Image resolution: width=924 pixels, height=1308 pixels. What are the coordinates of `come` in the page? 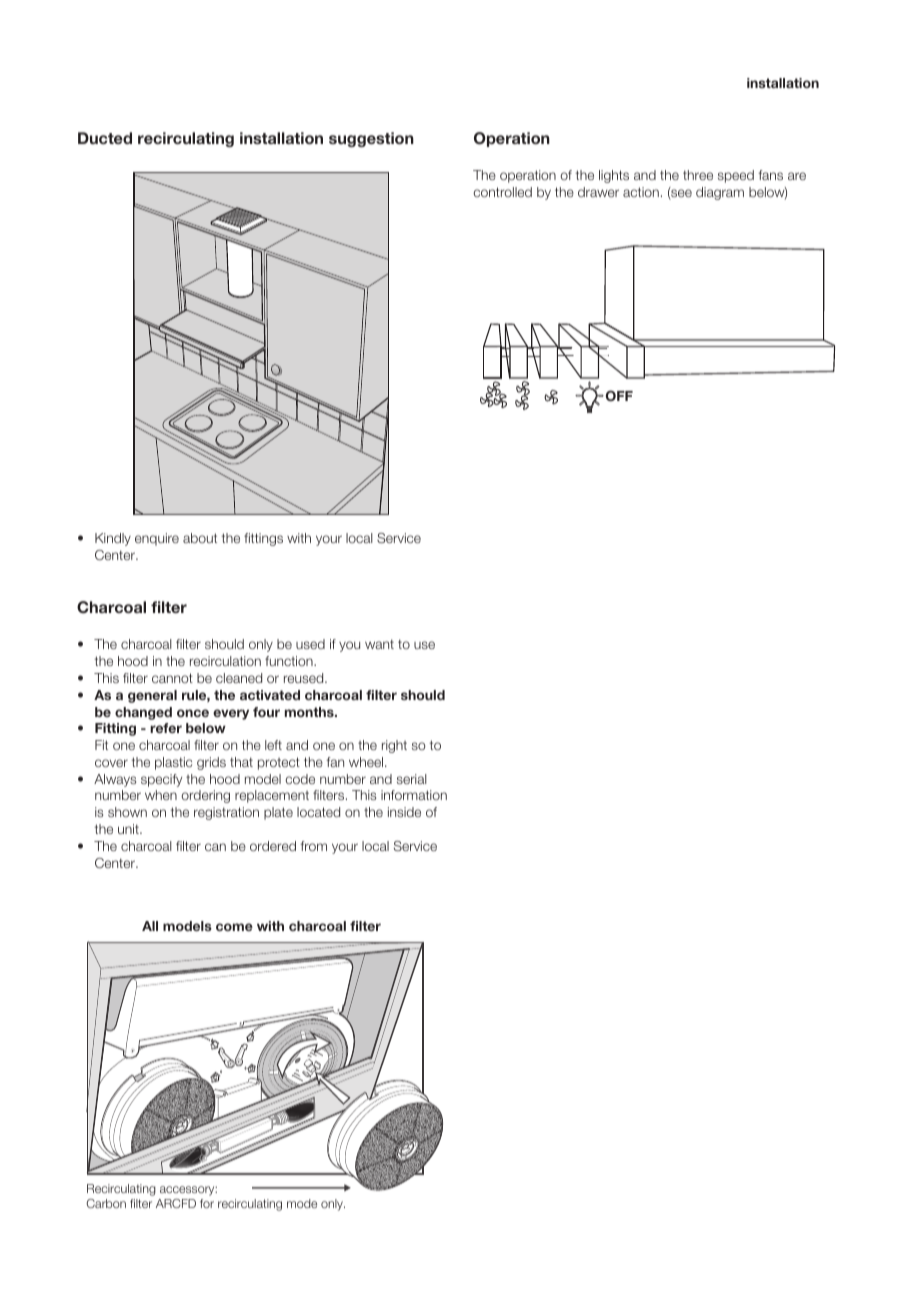 It's located at (234, 927).
